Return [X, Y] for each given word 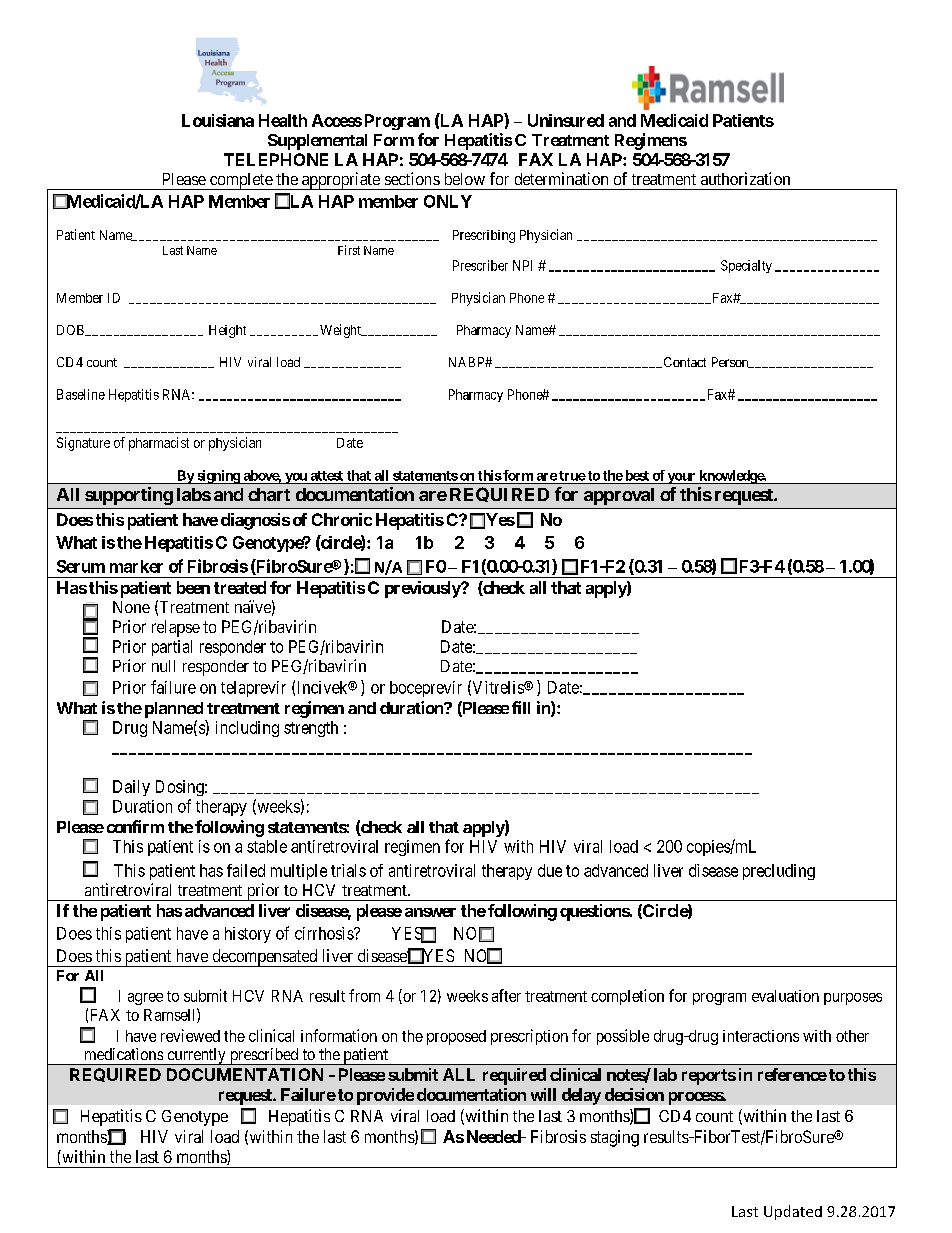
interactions [761, 1036]
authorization [745, 178]
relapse [176, 628]
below [465, 179]
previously [423, 589]
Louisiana [218, 120]
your [682, 478]
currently [196, 1056]
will [543, 1094]
